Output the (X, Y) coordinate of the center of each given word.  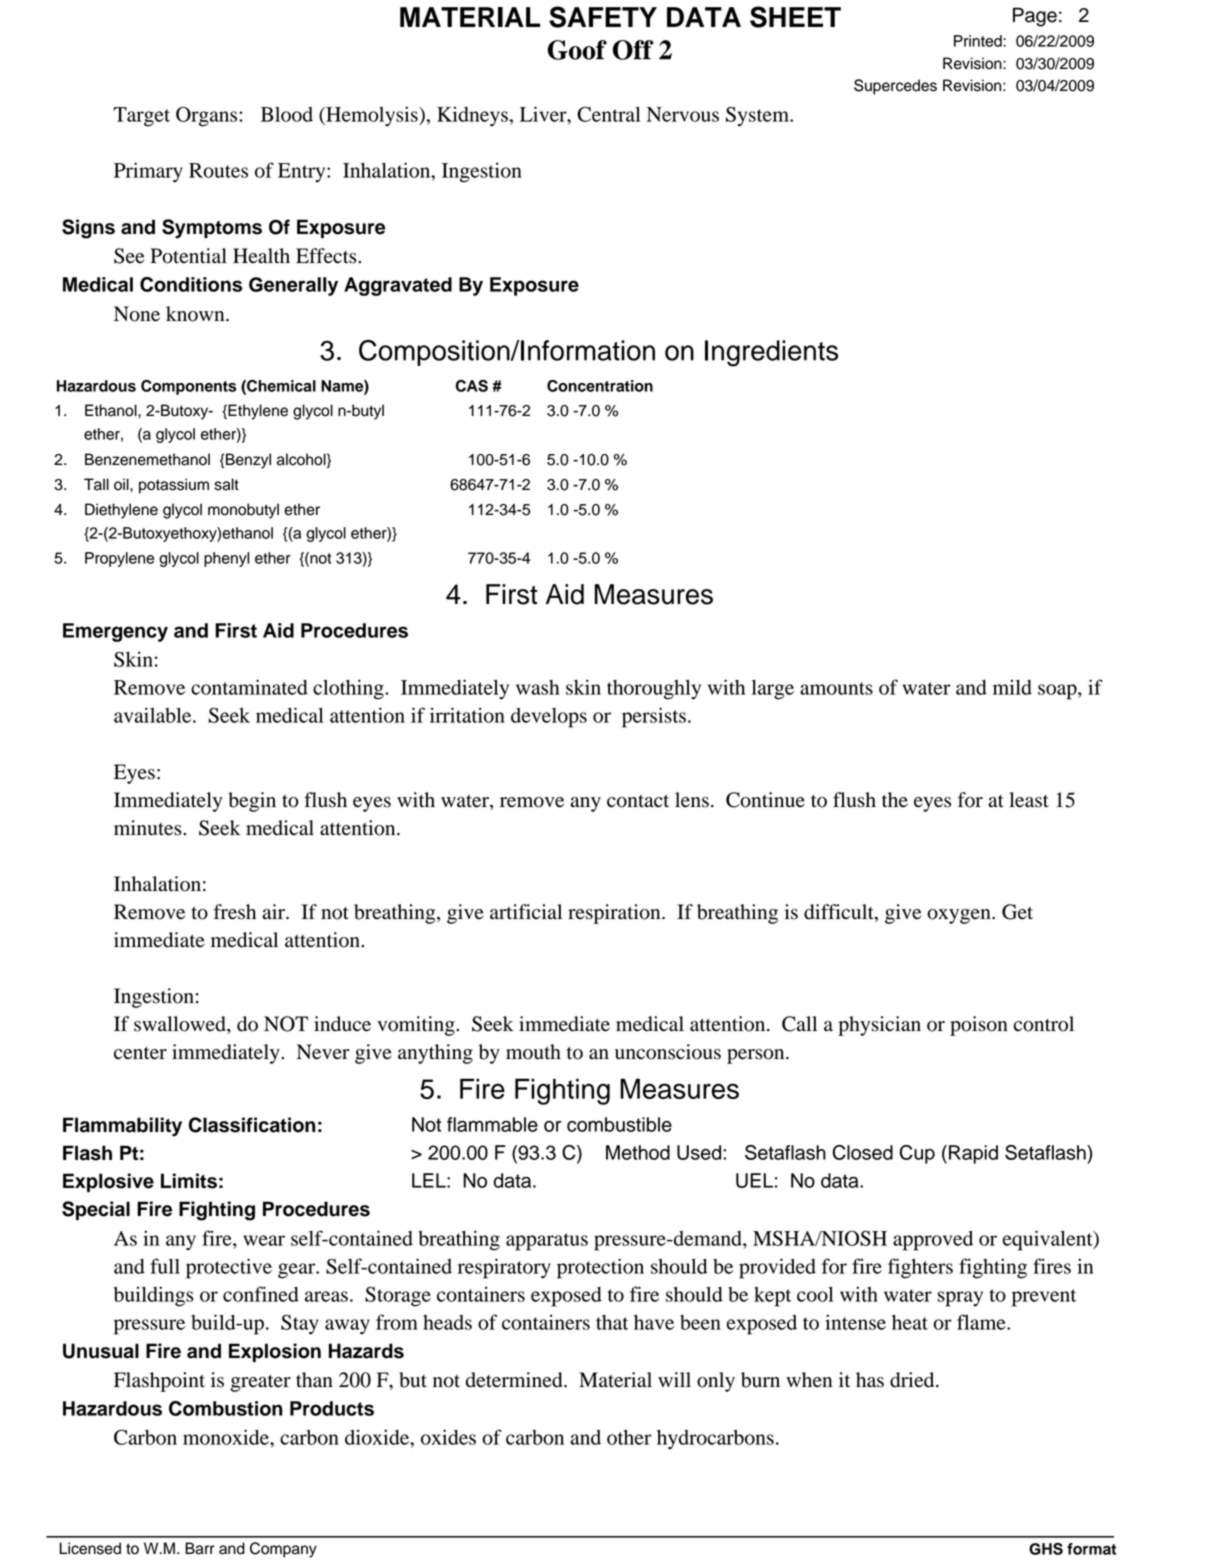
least (1029, 800)
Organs (208, 116)
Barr (200, 1548)
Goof (577, 50)
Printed (979, 41)
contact (638, 801)
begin (252, 802)
